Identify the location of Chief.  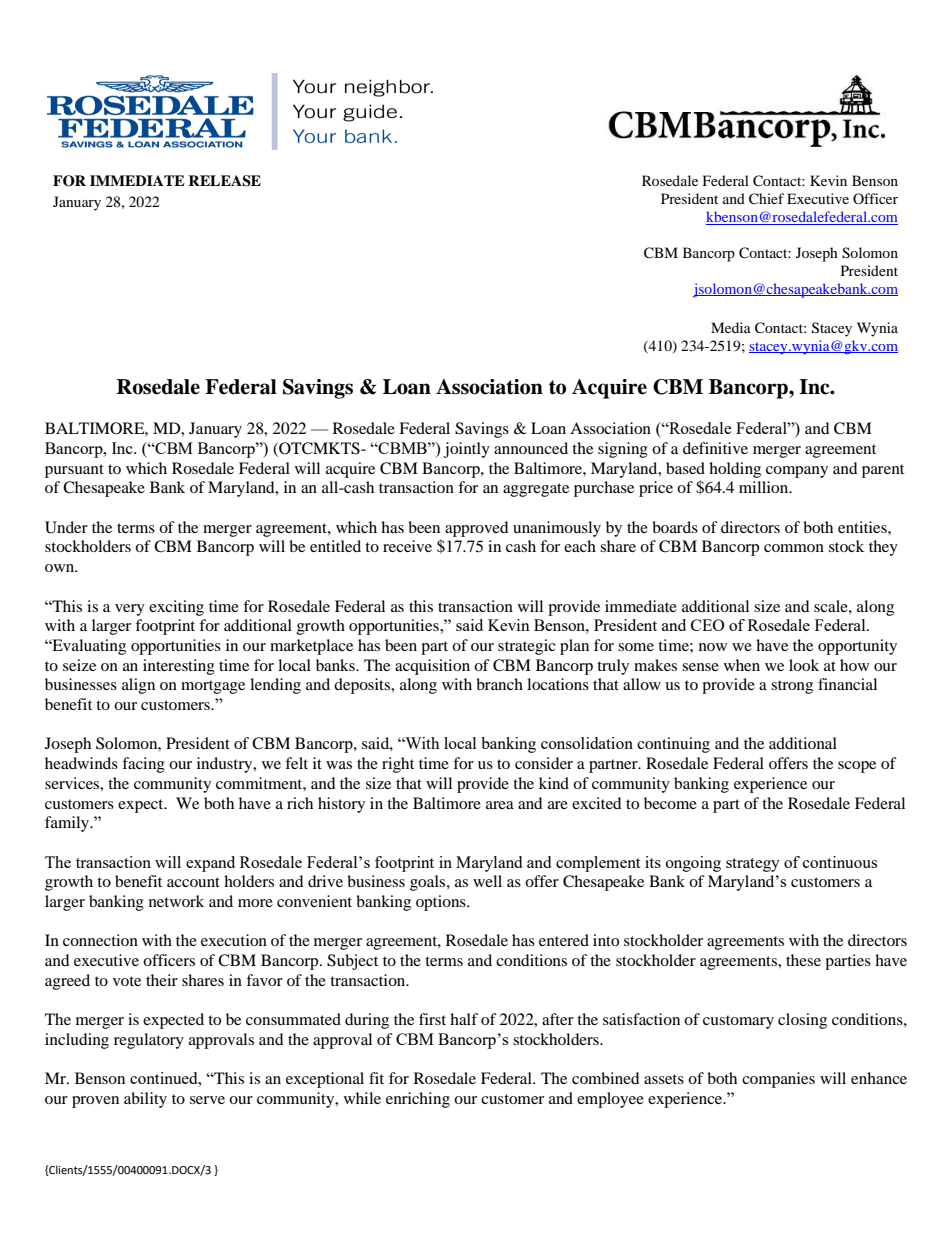
(766, 199).
